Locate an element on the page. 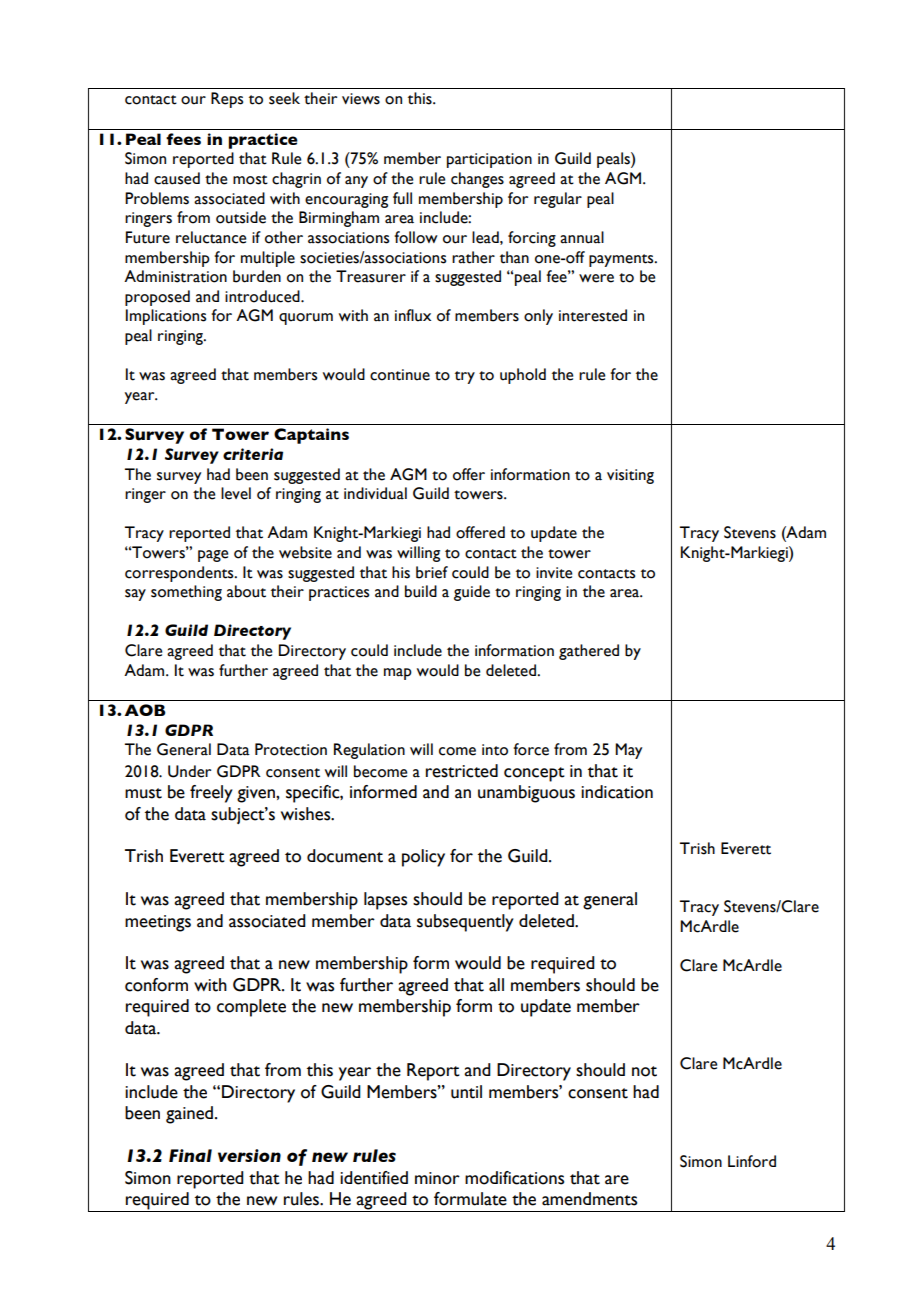 This document has width=924, height=1308. Linford is located at coordinates (752, 1161).
